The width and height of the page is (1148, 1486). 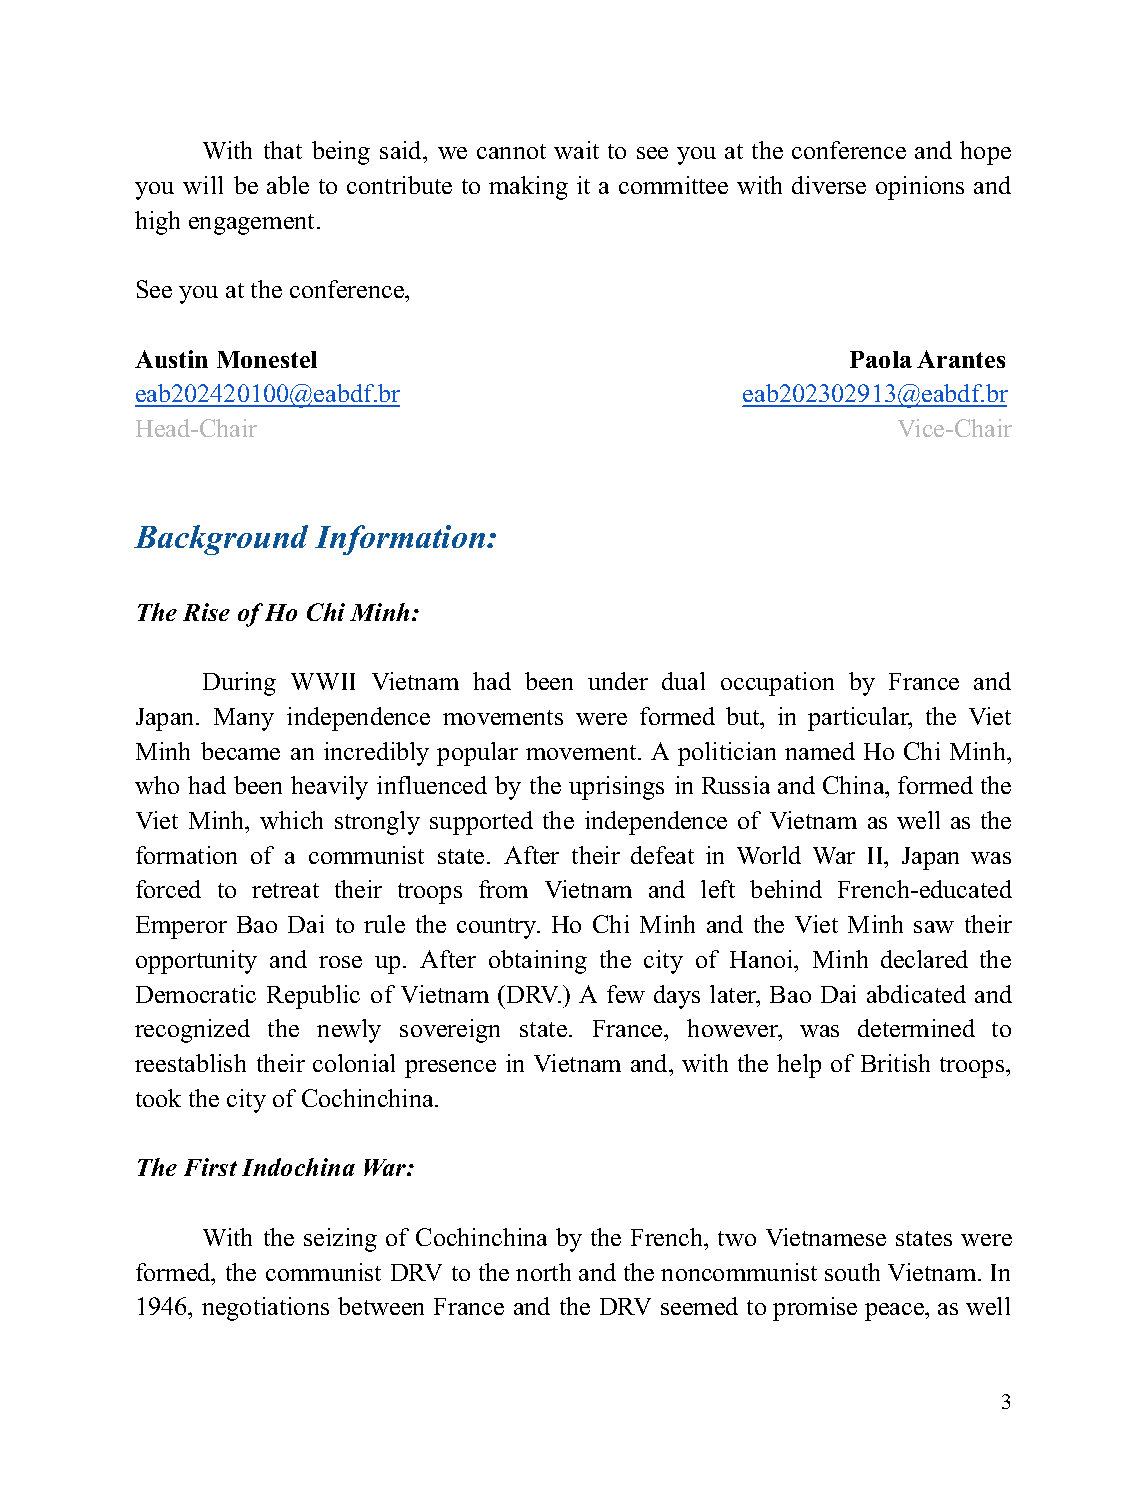 I want to click on reestablish, so click(x=190, y=1063).
